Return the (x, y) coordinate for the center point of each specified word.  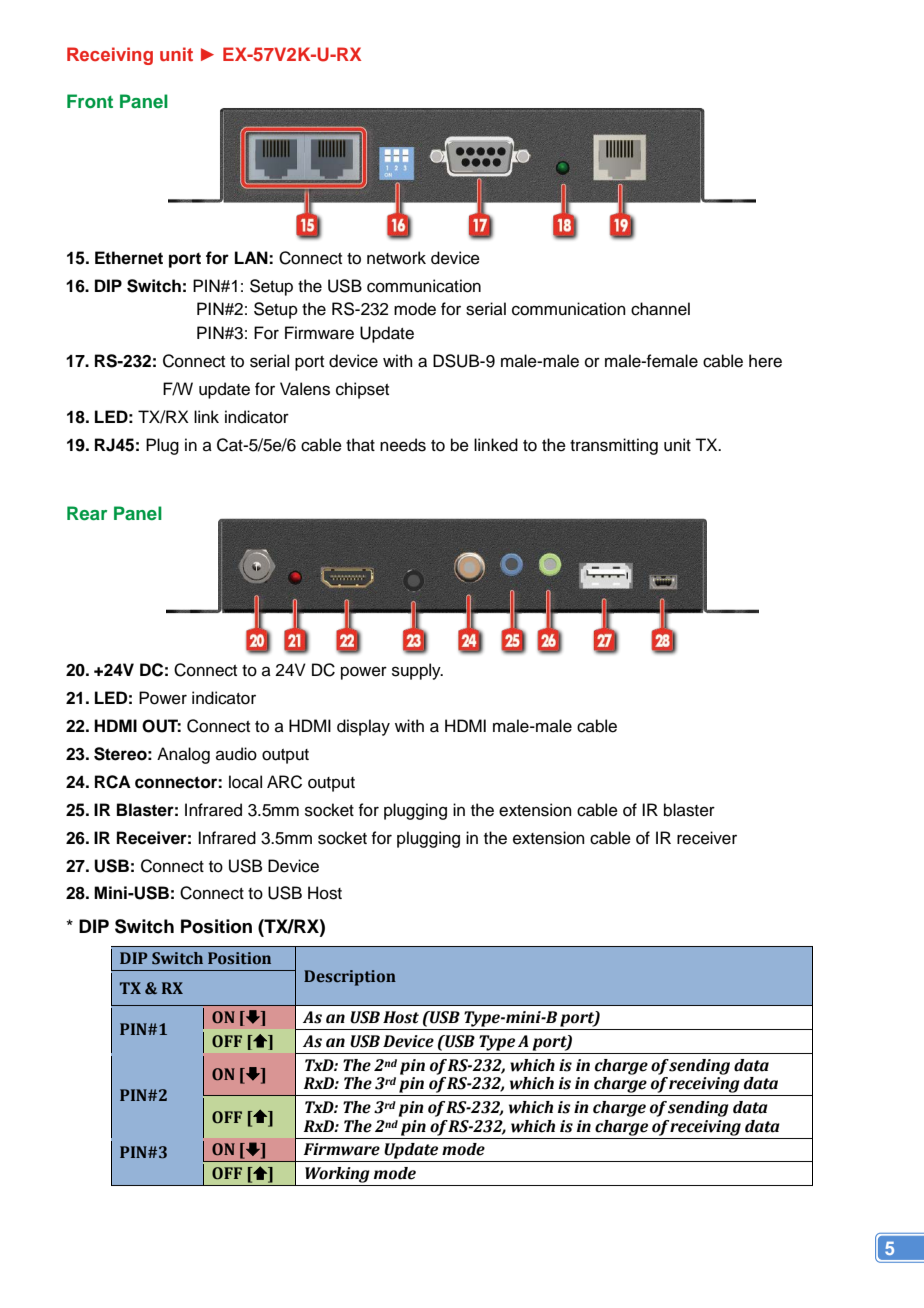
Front (90, 101)
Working (337, 1176)
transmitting (614, 446)
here (765, 361)
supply (417, 671)
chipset (362, 390)
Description (350, 978)
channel (660, 309)
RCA (113, 782)
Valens (305, 389)
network (396, 258)
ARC (284, 782)
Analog (183, 755)
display (363, 727)
